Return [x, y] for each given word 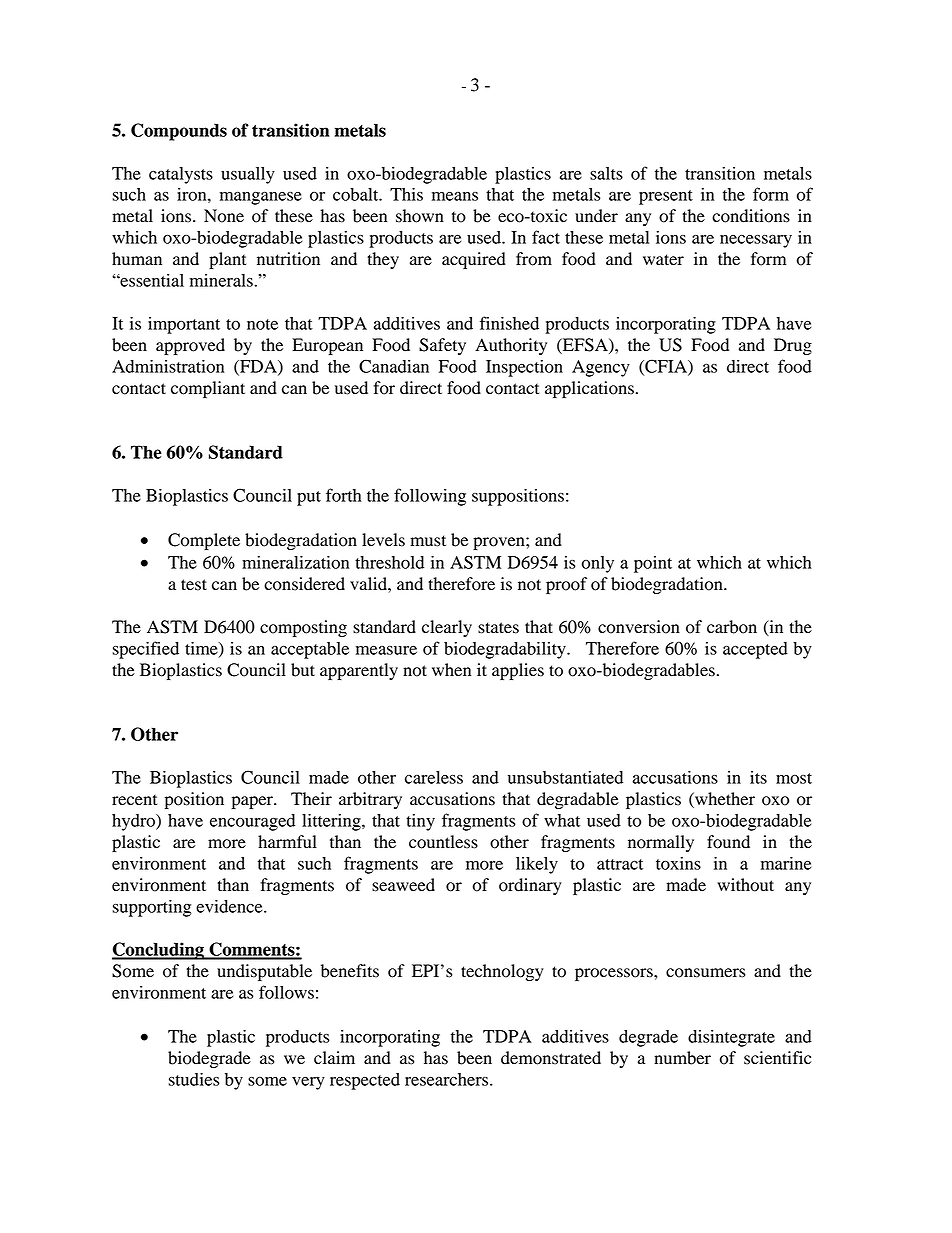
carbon [732, 627]
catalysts [181, 175]
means [455, 196]
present [666, 197]
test [194, 585]
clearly [447, 628]
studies [194, 1079]
